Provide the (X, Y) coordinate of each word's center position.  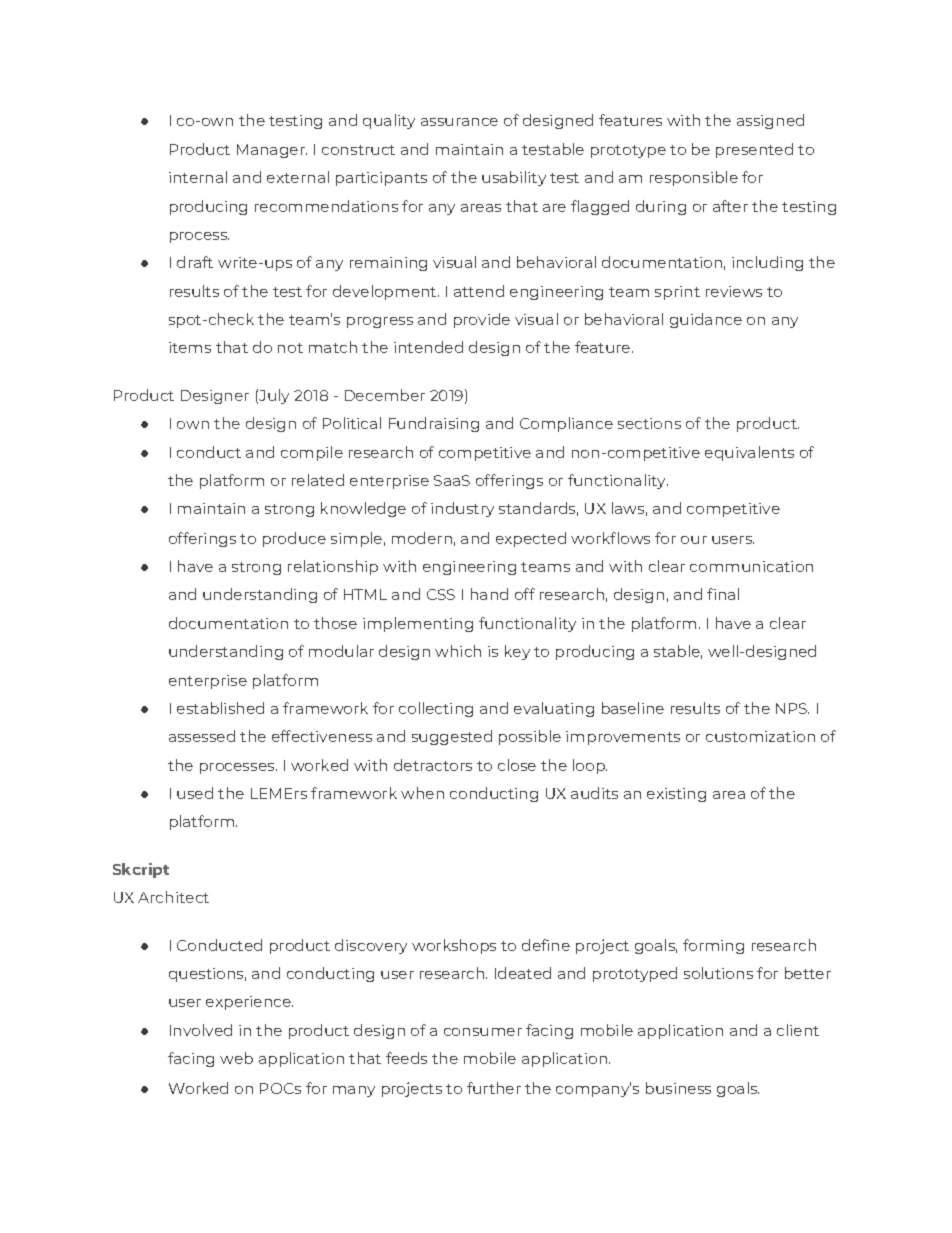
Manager (272, 151)
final (723, 594)
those (335, 623)
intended (428, 347)
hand (489, 594)
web (236, 1058)
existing (676, 795)
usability (514, 178)
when (422, 793)
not (290, 348)
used (195, 793)
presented (754, 150)
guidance (706, 320)
